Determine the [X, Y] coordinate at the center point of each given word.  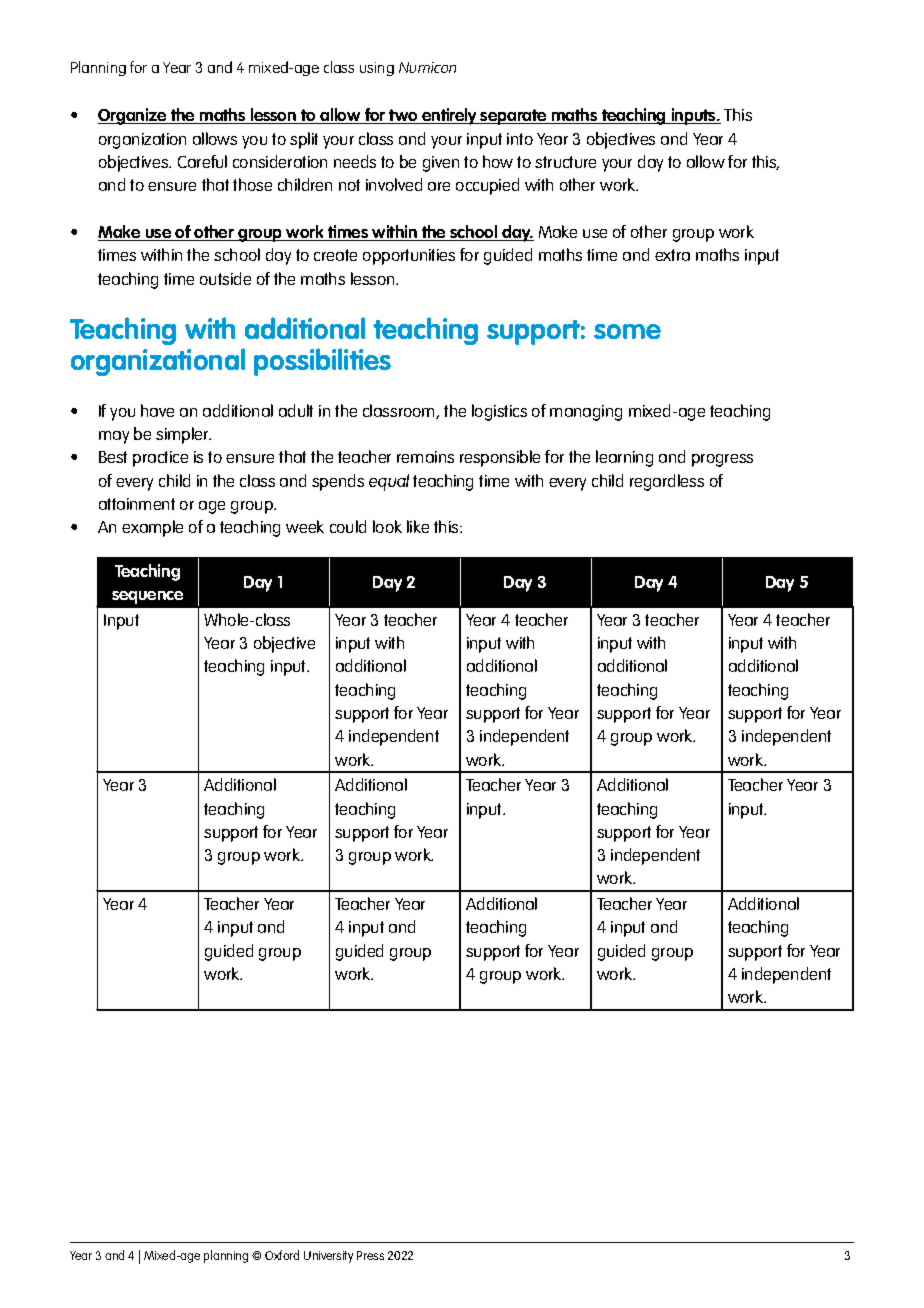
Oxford [282, 1255]
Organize [133, 116]
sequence [147, 597]
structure [565, 162]
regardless [667, 482]
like [418, 526]
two [403, 116]
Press [370, 1255]
